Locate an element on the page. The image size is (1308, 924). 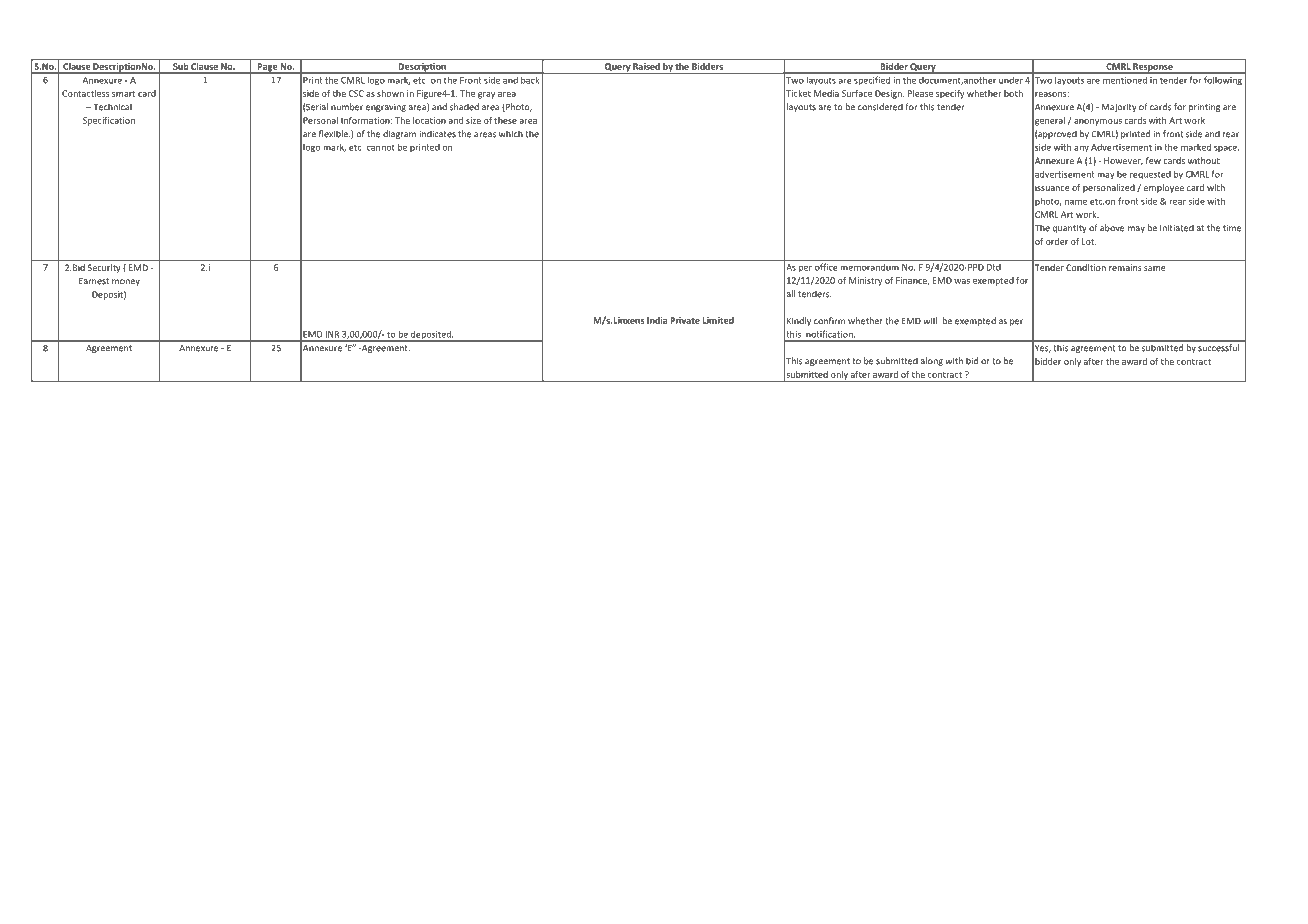
Security is located at coordinates (104, 268).
